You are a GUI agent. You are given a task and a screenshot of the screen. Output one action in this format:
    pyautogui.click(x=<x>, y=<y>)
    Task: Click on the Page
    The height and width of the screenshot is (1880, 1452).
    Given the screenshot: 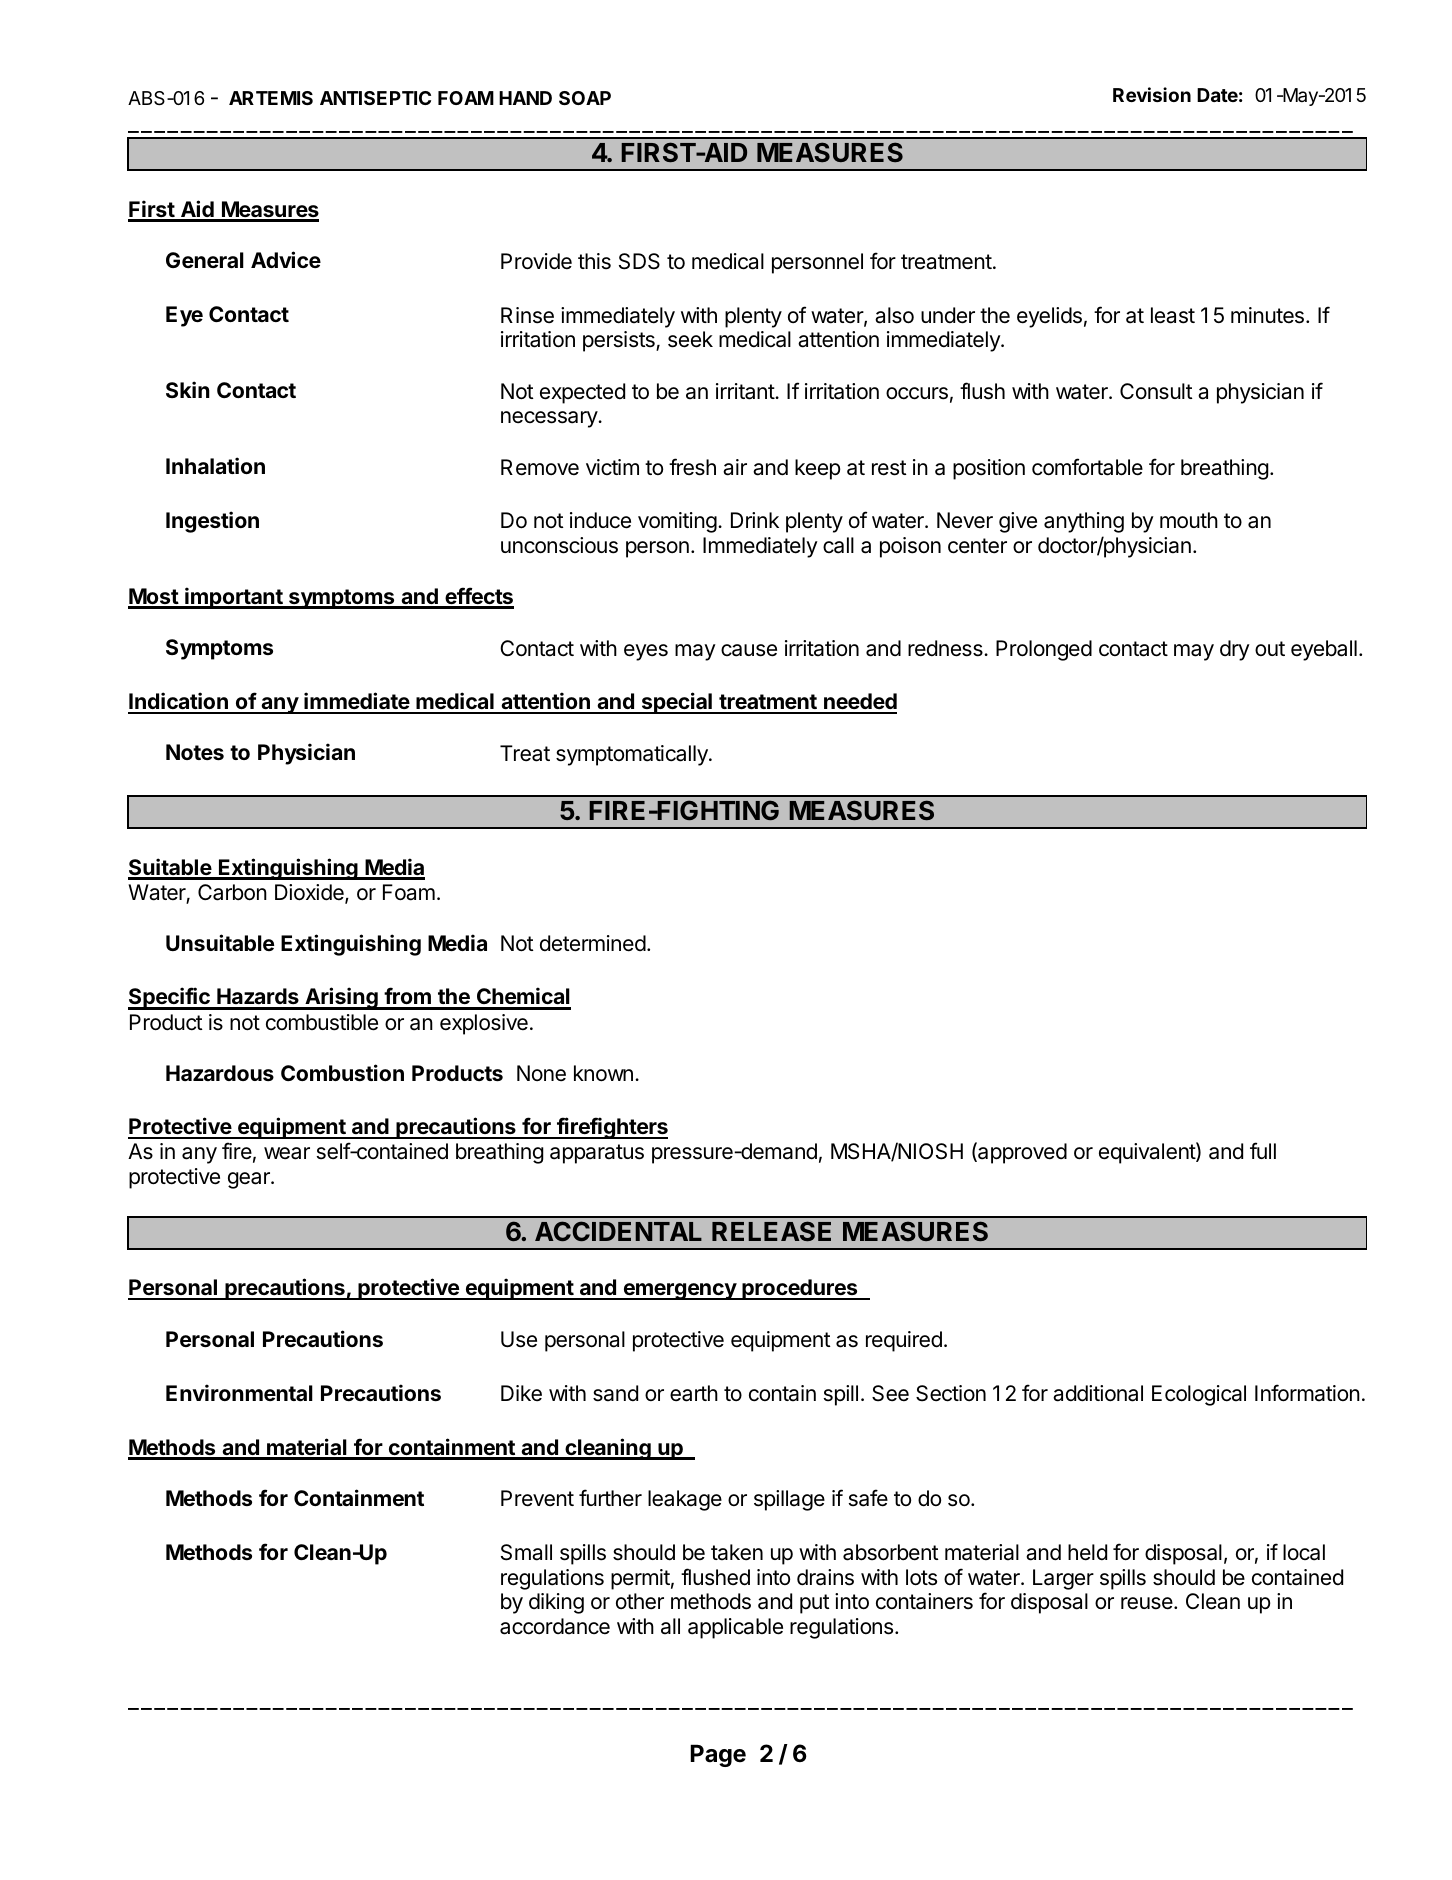 What is the action you would take?
    pyautogui.click(x=718, y=1755)
